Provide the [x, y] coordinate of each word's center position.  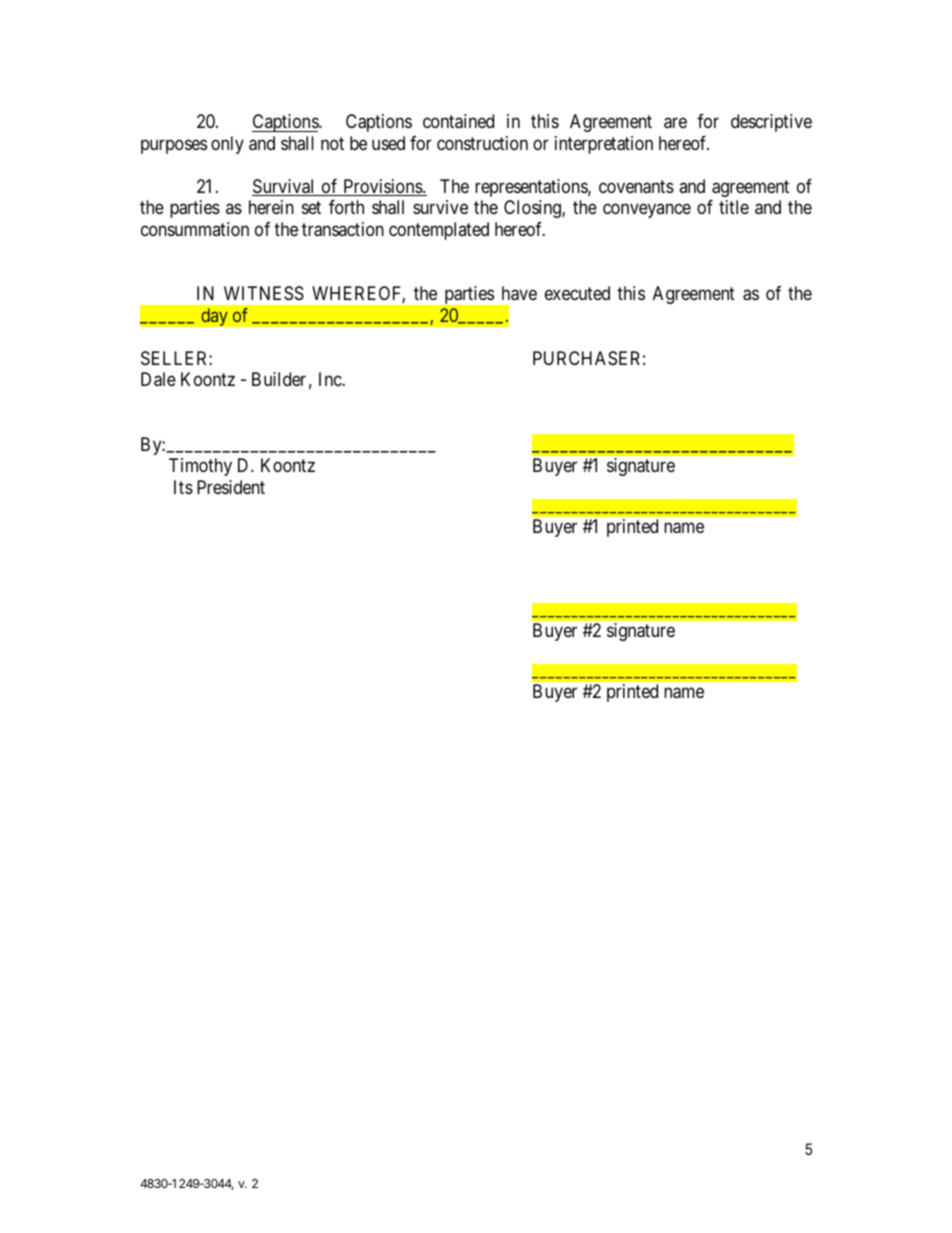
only [227, 145]
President [231, 487]
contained [458, 121]
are [675, 123]
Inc [331, 379]
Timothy [200, 467]
